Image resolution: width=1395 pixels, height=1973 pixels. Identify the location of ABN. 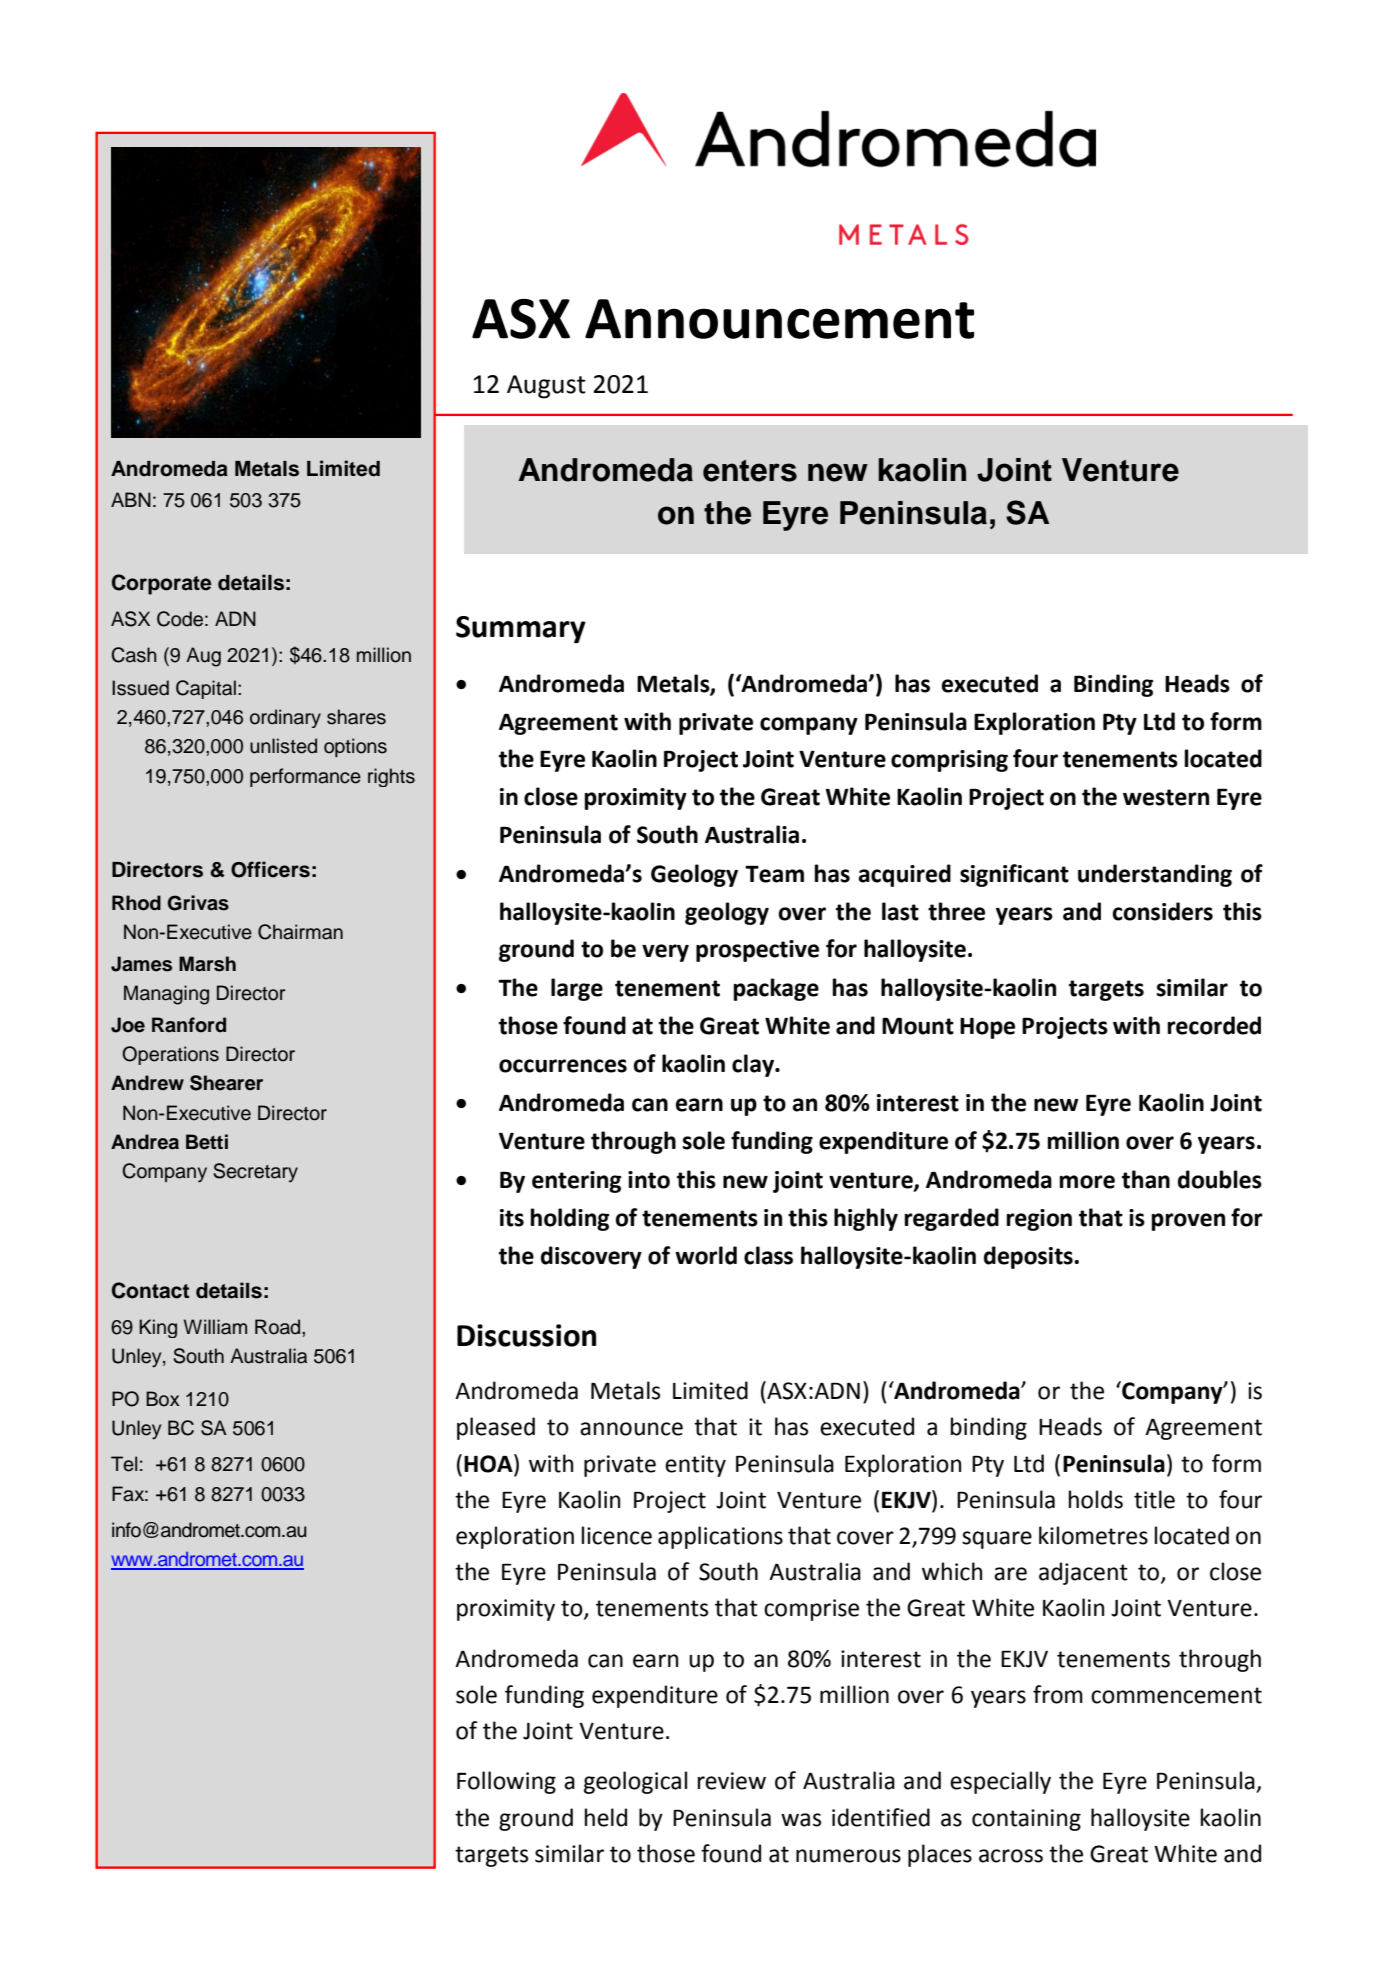
(131, 499).
